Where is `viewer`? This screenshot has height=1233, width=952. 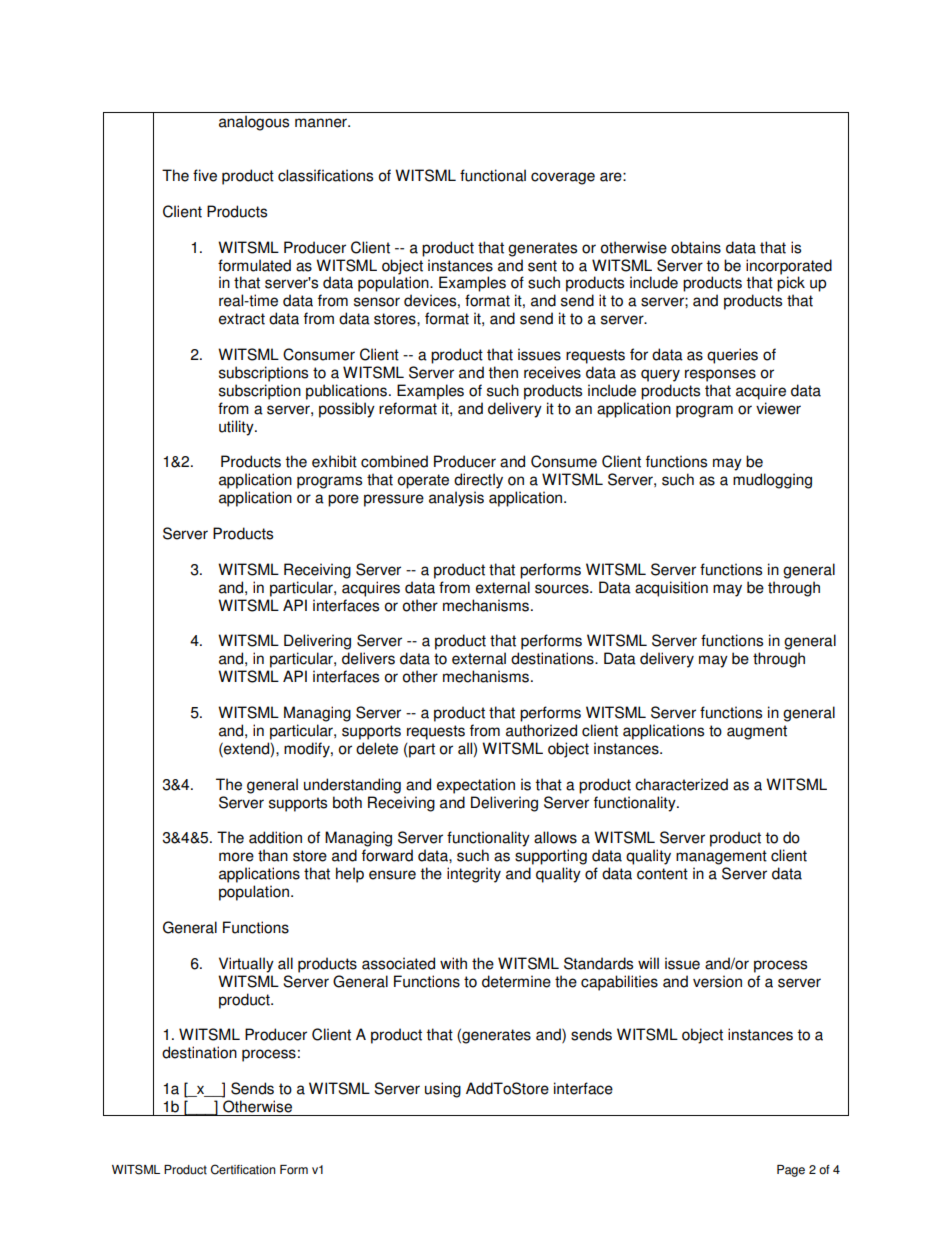
viewer is located at coordinates (778, 408).
